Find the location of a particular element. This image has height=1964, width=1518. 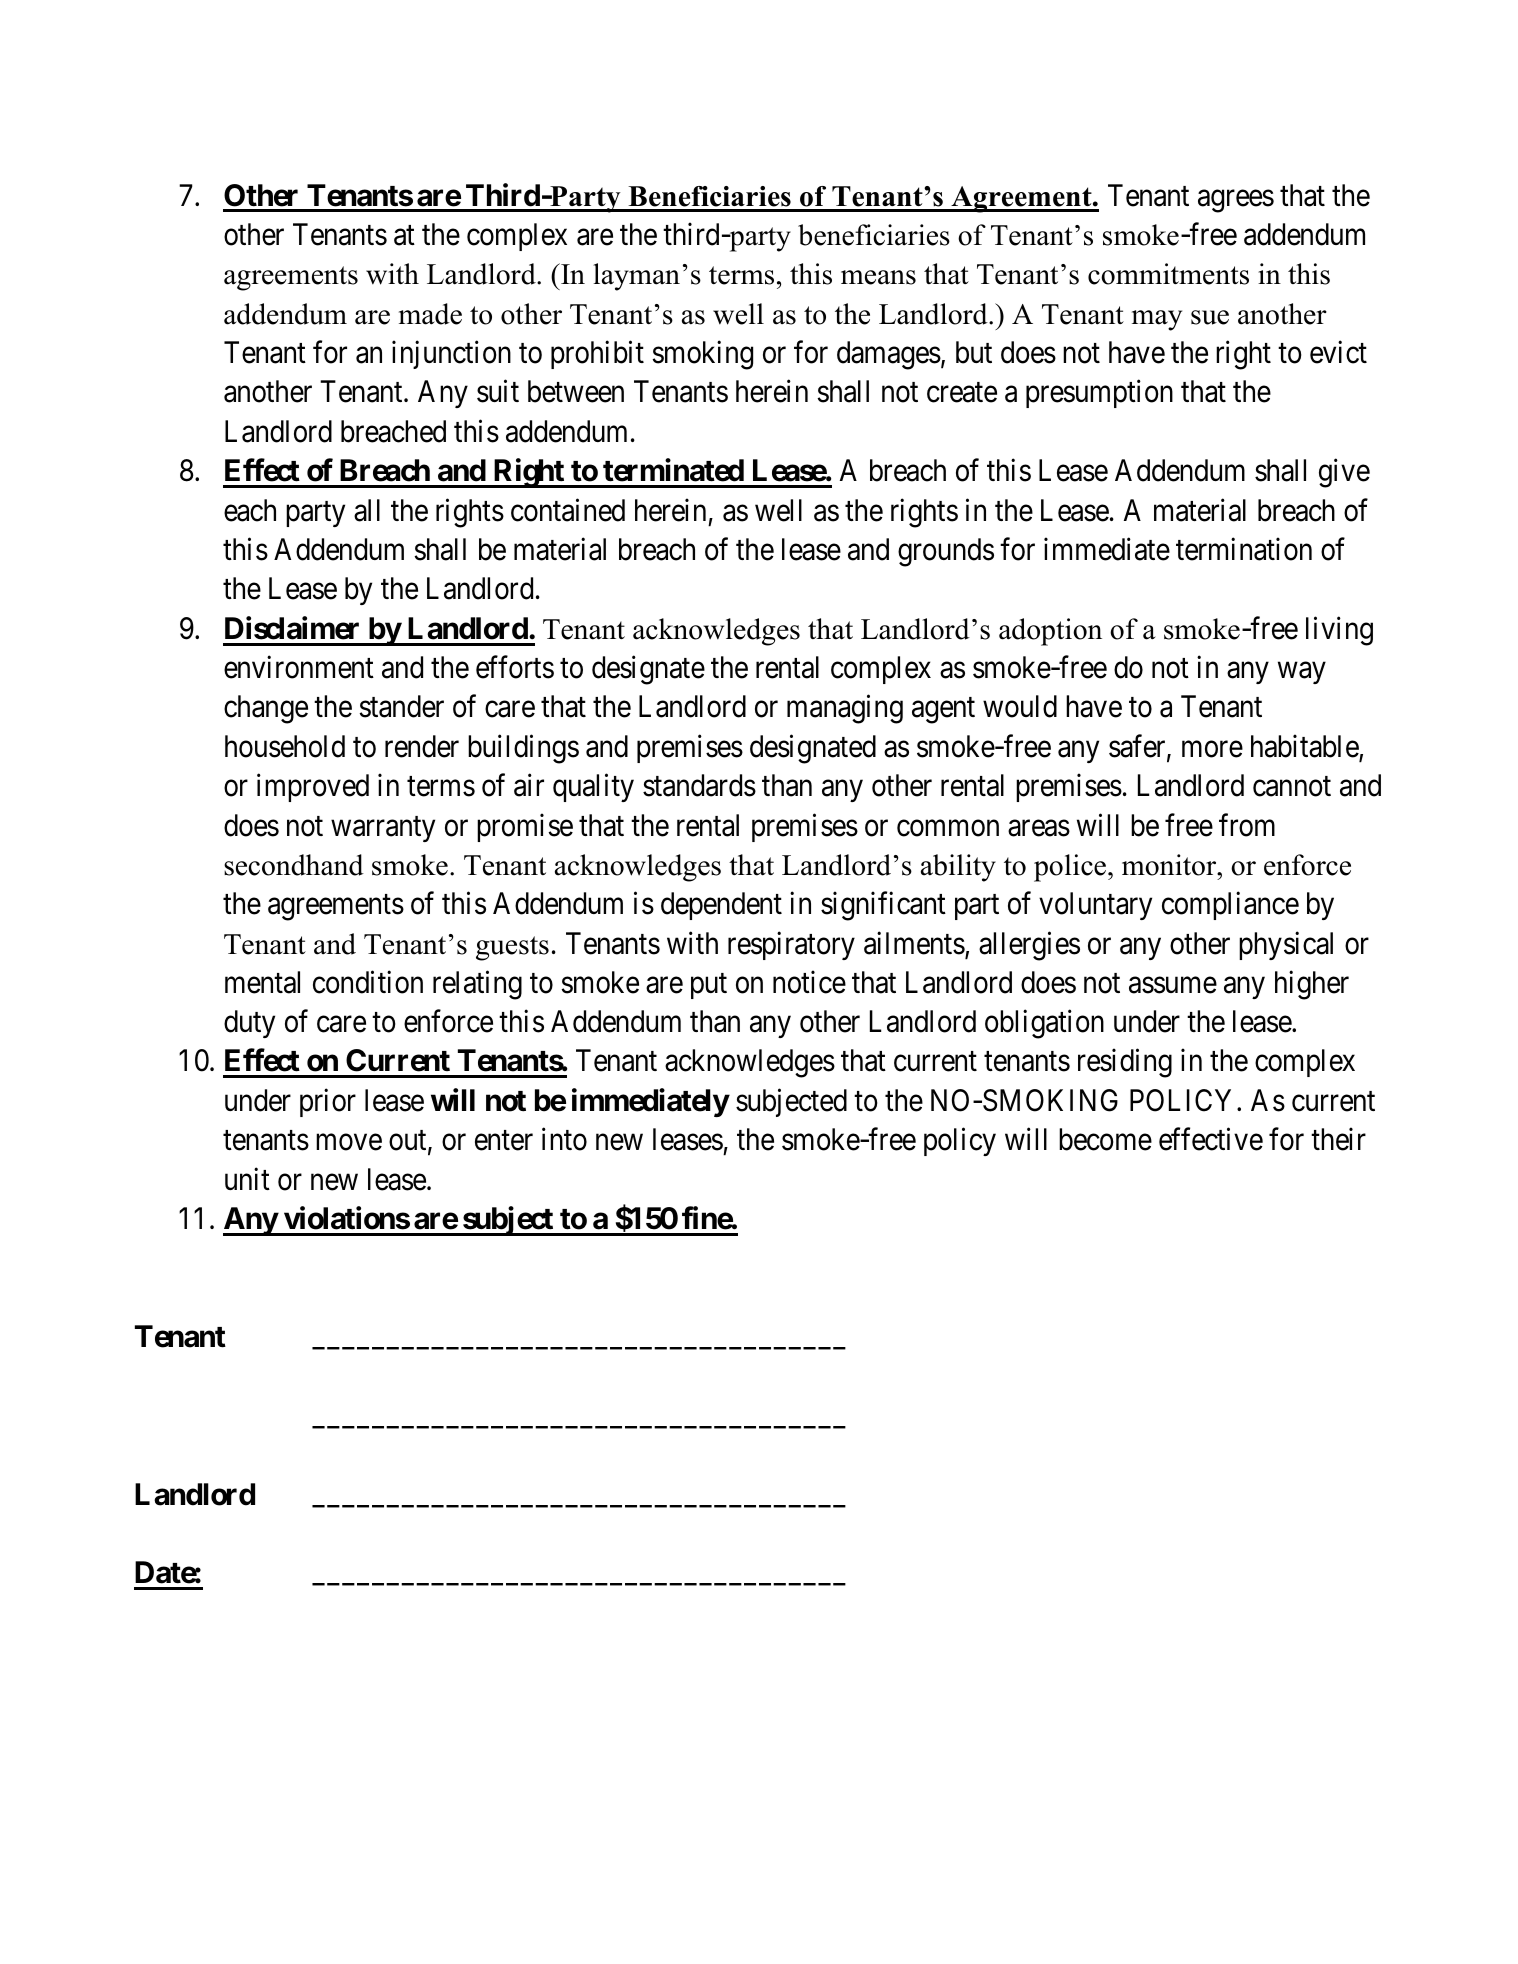

made is located at coordinates (430, 314).
